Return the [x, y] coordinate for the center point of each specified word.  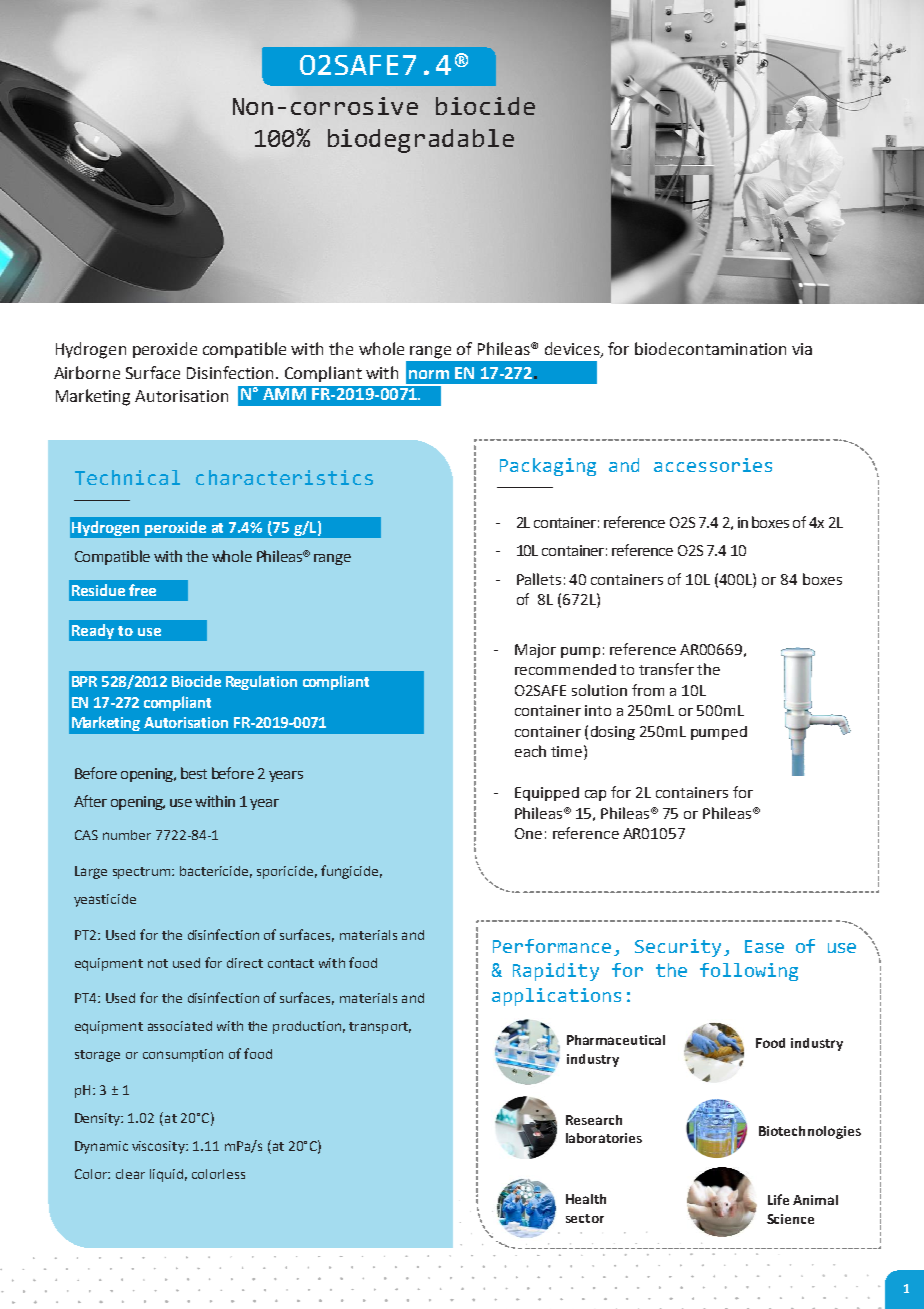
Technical [127, 477]
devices [573, 350]
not [158, 963]
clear [130, 1174]
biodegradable [421, 141]
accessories [713, 465]
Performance [552, 946]
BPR [84, 681]
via [802, 349]
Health [586, 1199]
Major [535, 651]
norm [429, 374]
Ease [764, 946]
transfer [666, 669]
